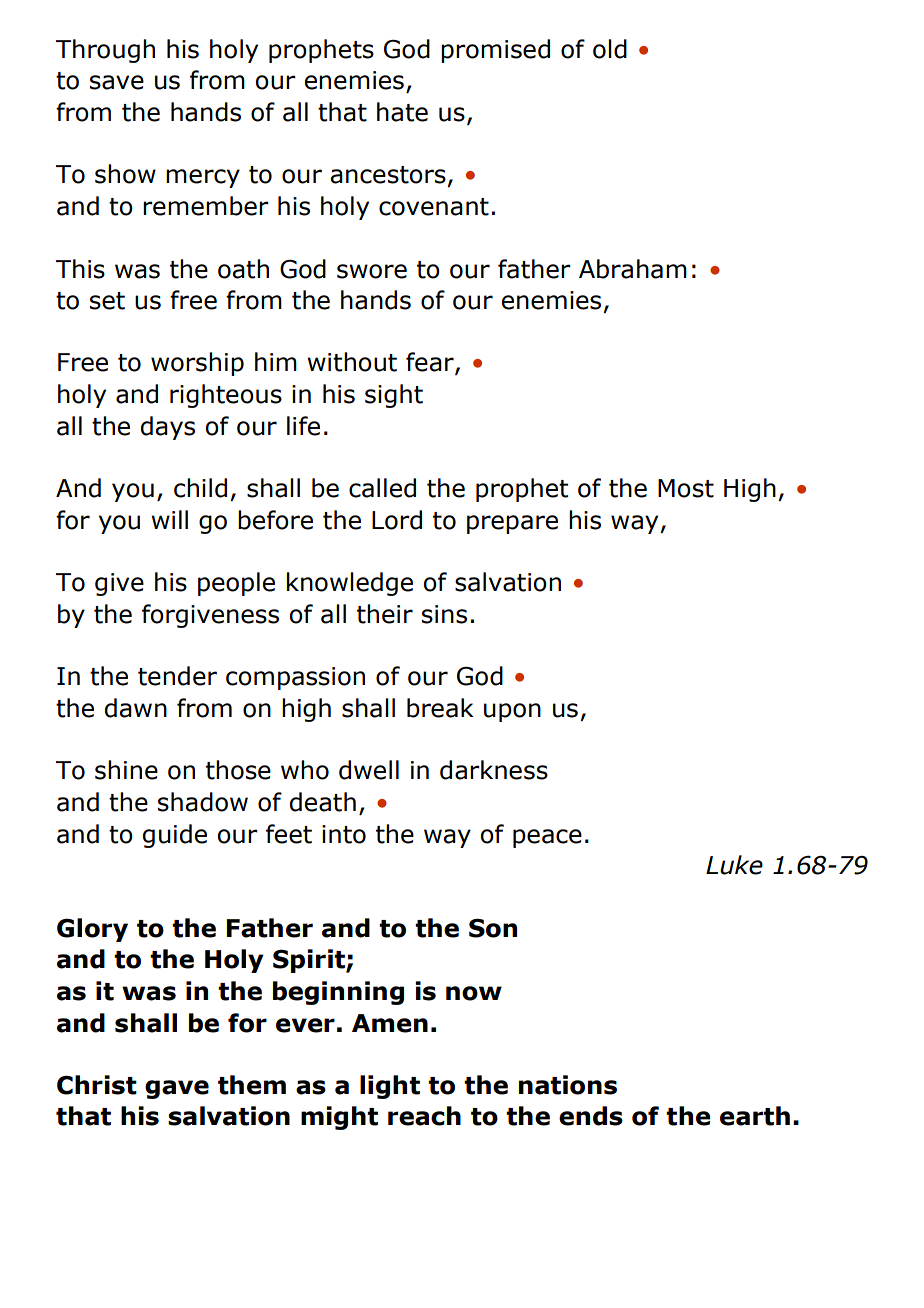 The image size is (924, 1308). I want to click on Luke, so click(734, 865).
